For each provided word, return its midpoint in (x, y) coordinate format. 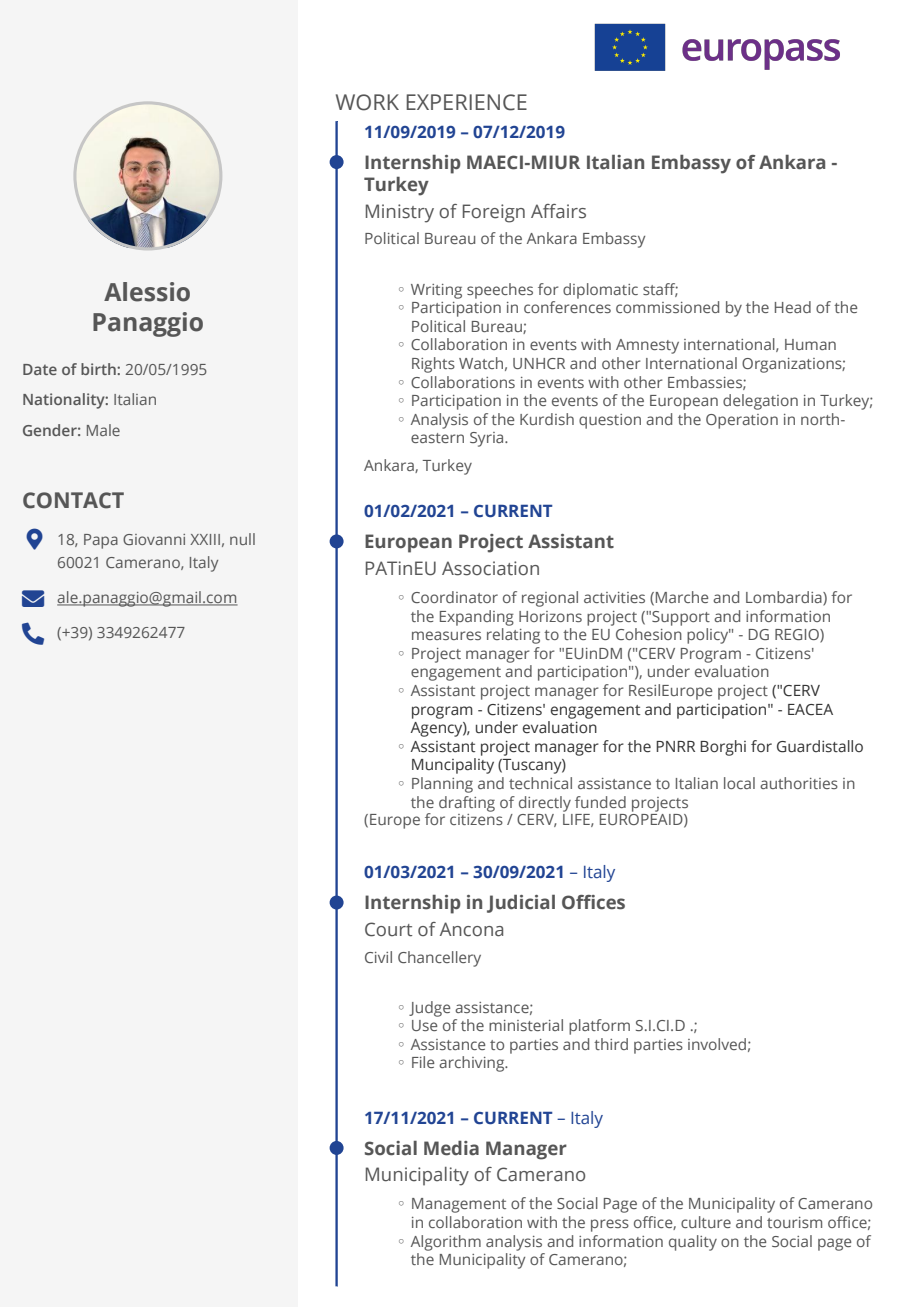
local (739, 783)
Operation (742, 421)
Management (459, 1205)
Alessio (147, 292)
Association (490, 568)
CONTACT (73, 500)
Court (388, 929)
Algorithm (446, 1243)
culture (706, 1222)
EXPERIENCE (466, 102)
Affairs (558, 211)
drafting (467, 804)
